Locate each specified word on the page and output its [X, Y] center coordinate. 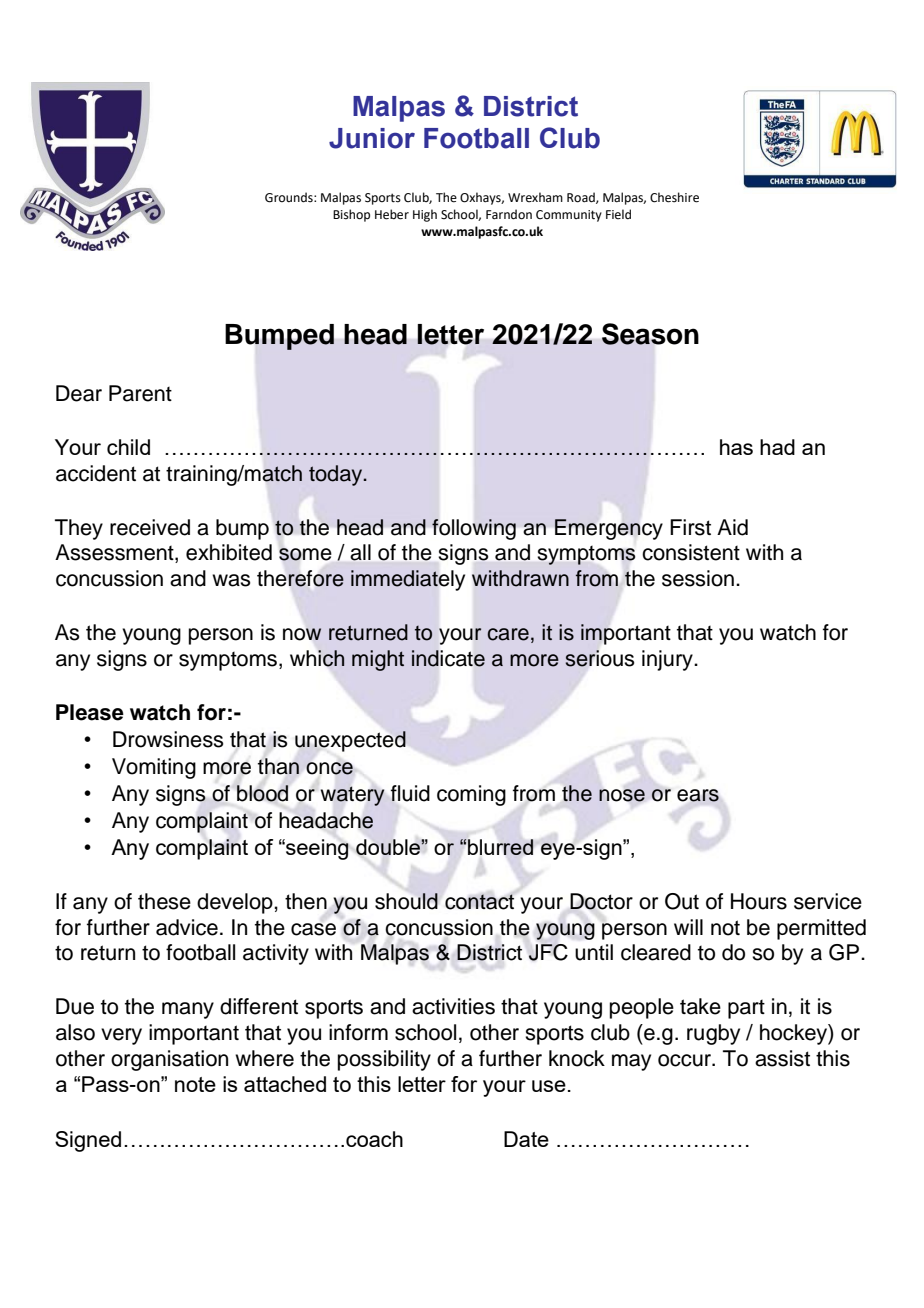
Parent [140, 393]
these [164, 901]
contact [479, 902]
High [425, 215]
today [337, 475]
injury [668, 660]
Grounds [290, 197]
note [195, 1084]
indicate [448, 658]
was [231, 580]
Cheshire [674, 197]
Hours [759, 901]
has [736, 447]
